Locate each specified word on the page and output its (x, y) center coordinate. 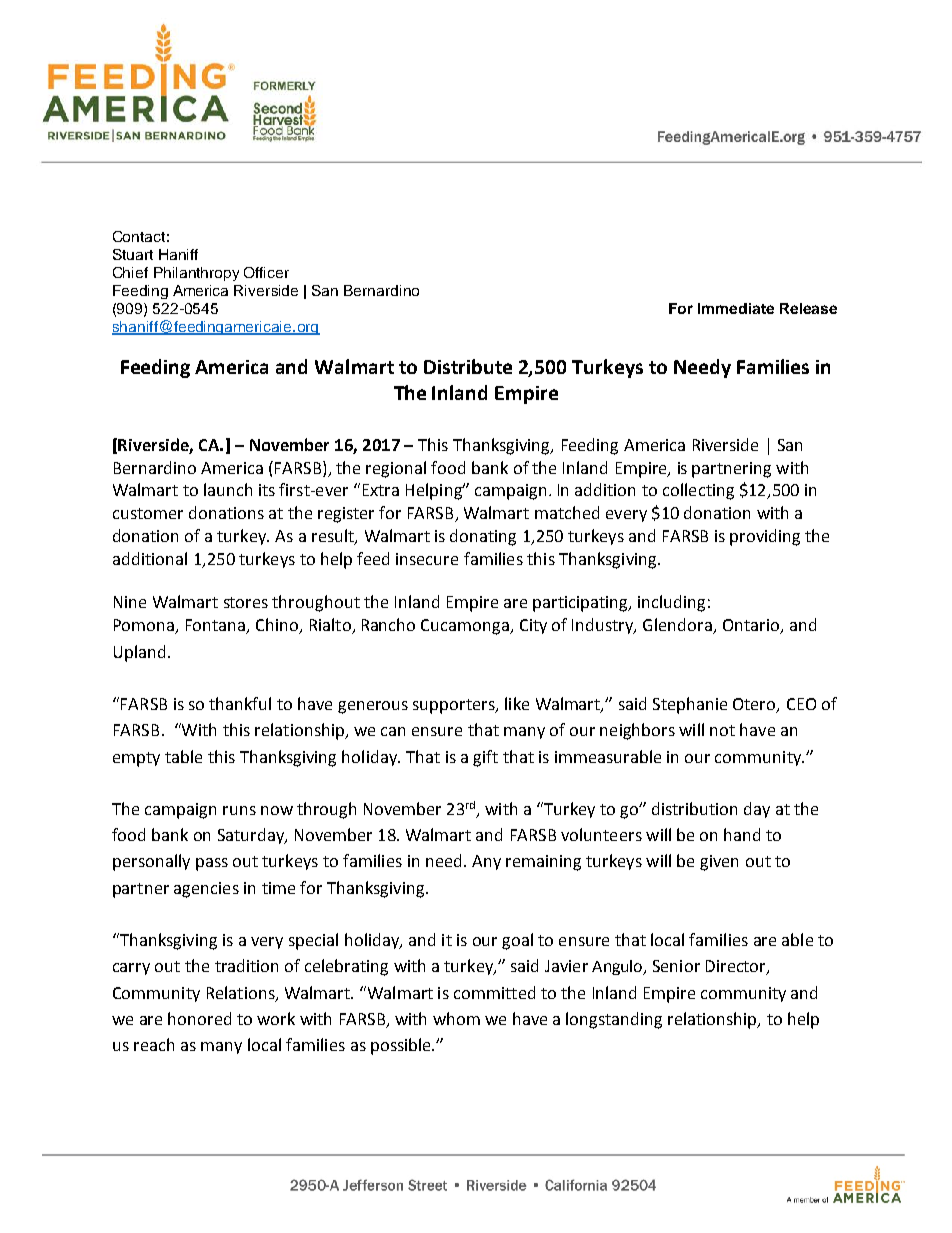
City (533, 626)
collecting (698, 491)
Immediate (736, 308)
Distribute (468, 366)
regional (396, 469)
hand (742, 834)
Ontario (752, 626)
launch (228, 489)
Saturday (252, 836)
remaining (543, 863)
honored (199, 1018)
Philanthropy (196, 274)
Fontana (216, 626)
